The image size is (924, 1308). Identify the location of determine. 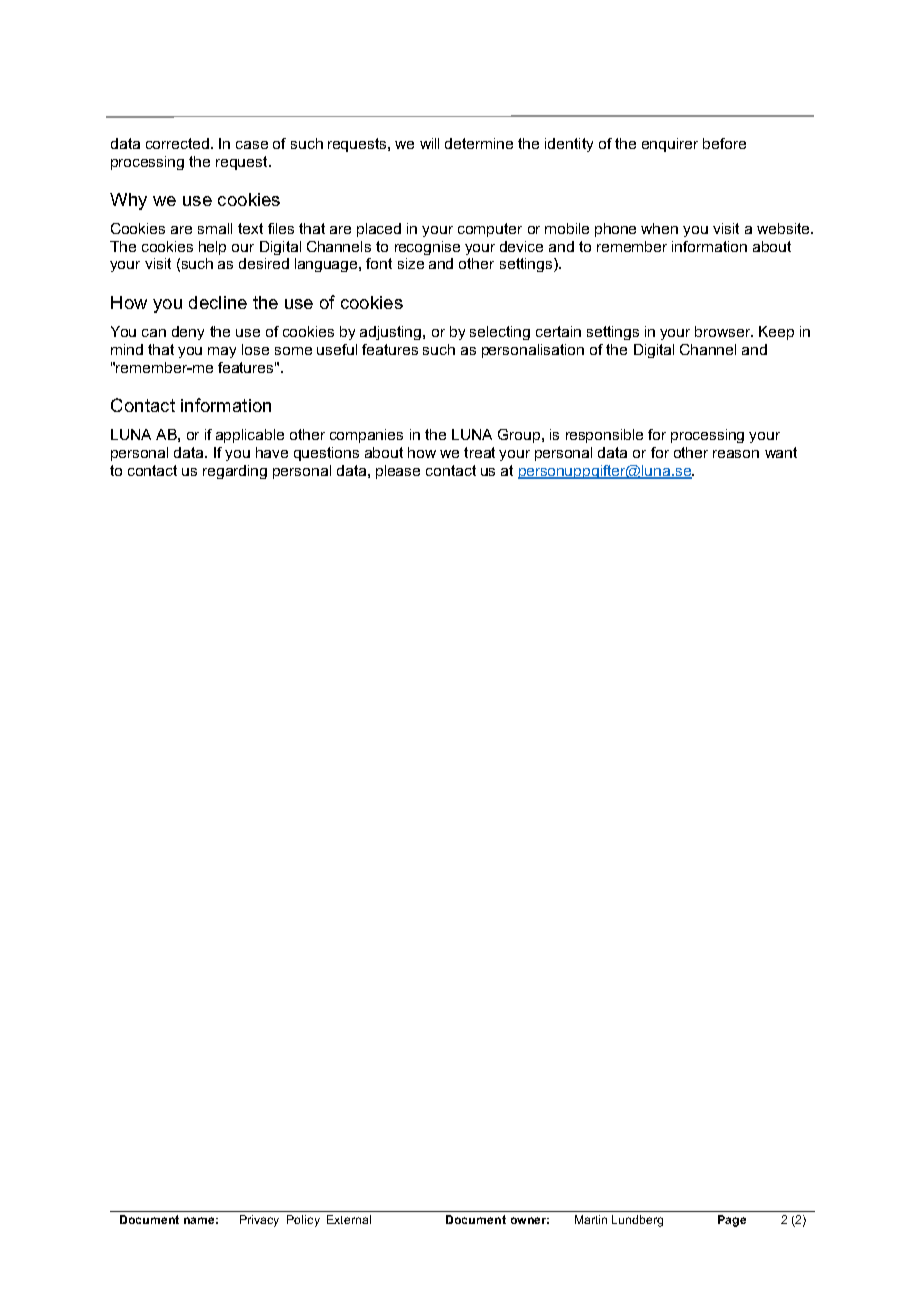
(479, 143).
